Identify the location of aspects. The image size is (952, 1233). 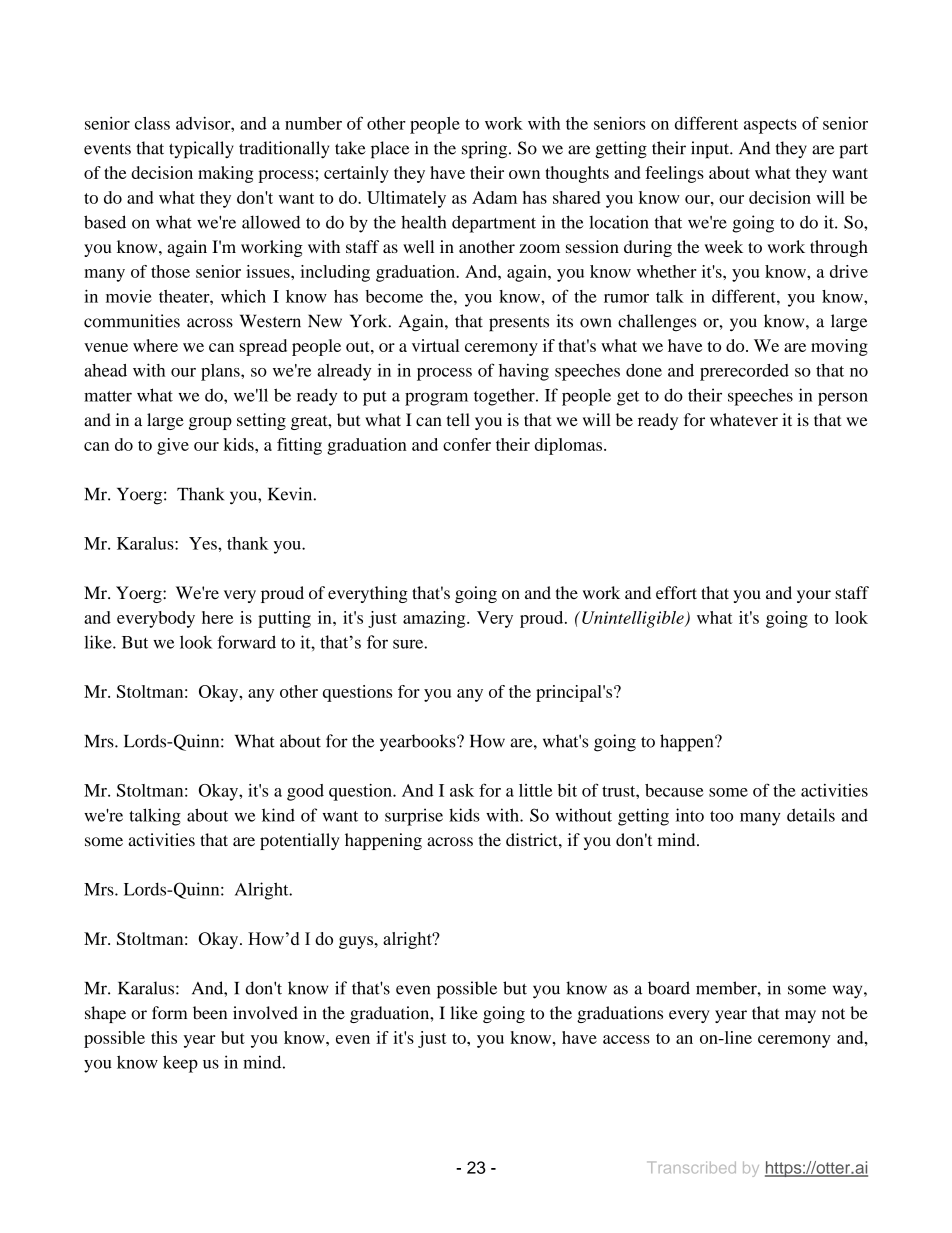
(770, 126).
